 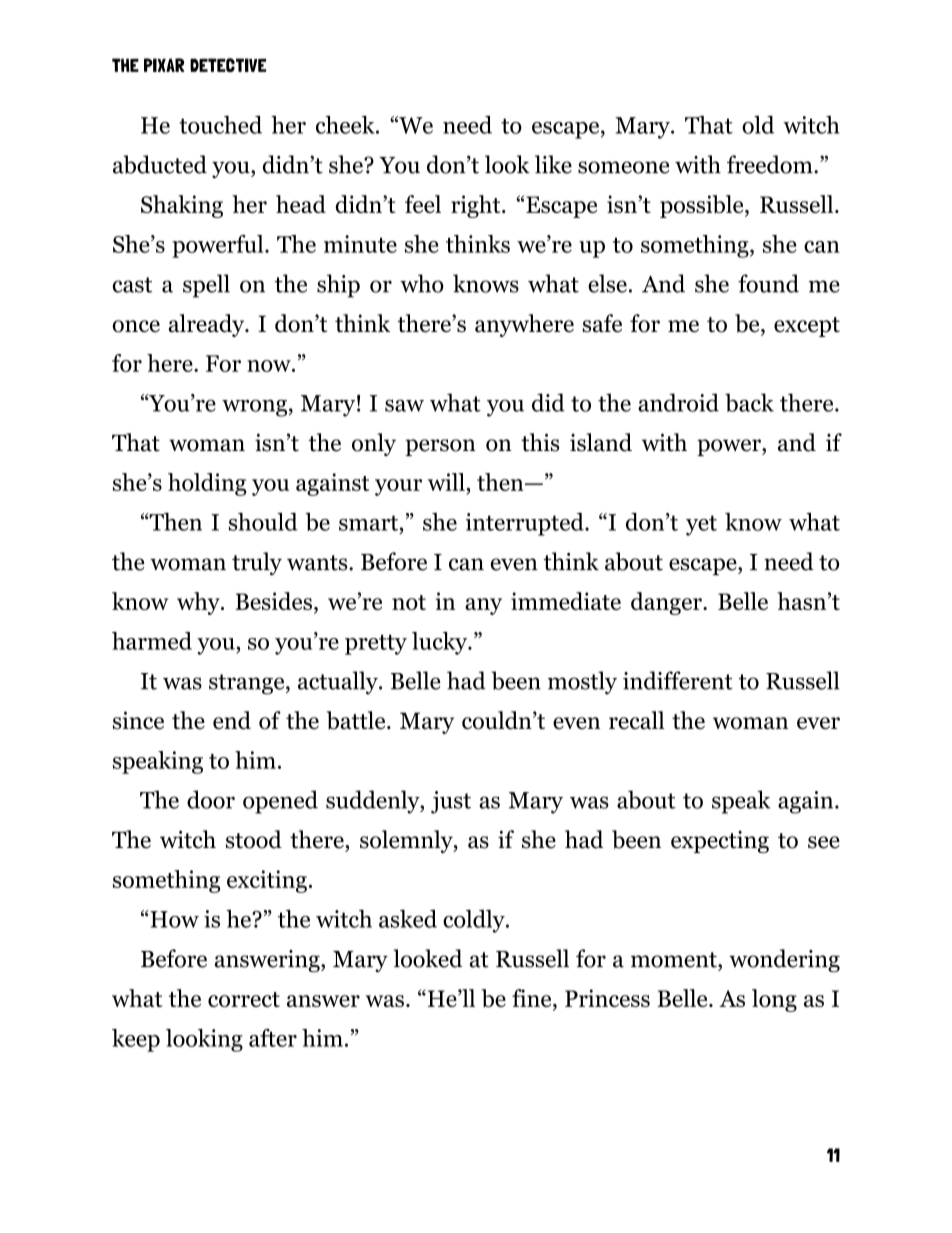 I want to click on expecting, so click(x=720, y=842).
